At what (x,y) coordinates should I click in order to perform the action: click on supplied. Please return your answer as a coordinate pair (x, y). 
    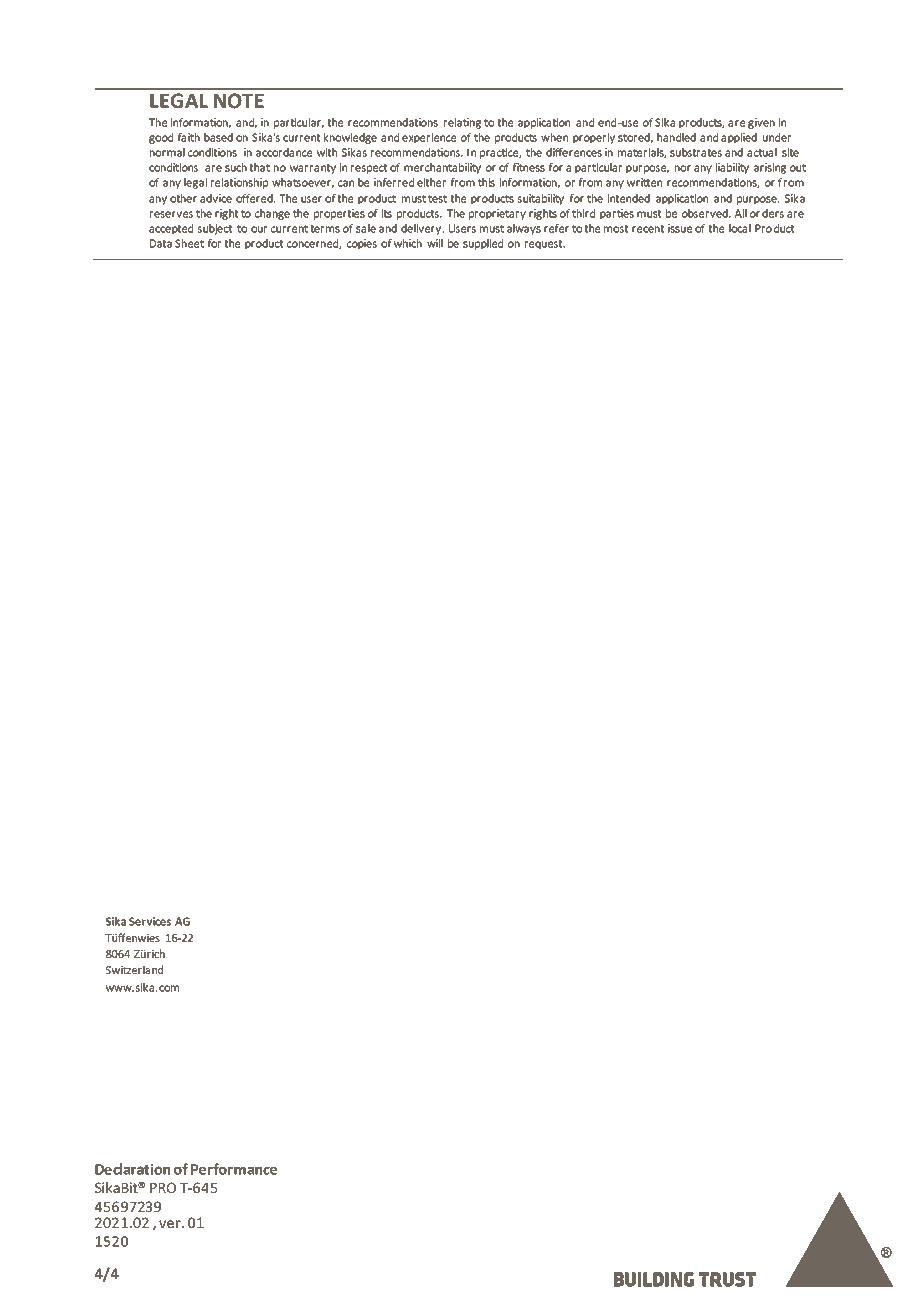
    Looking at the image, I should click on (483, 244).
